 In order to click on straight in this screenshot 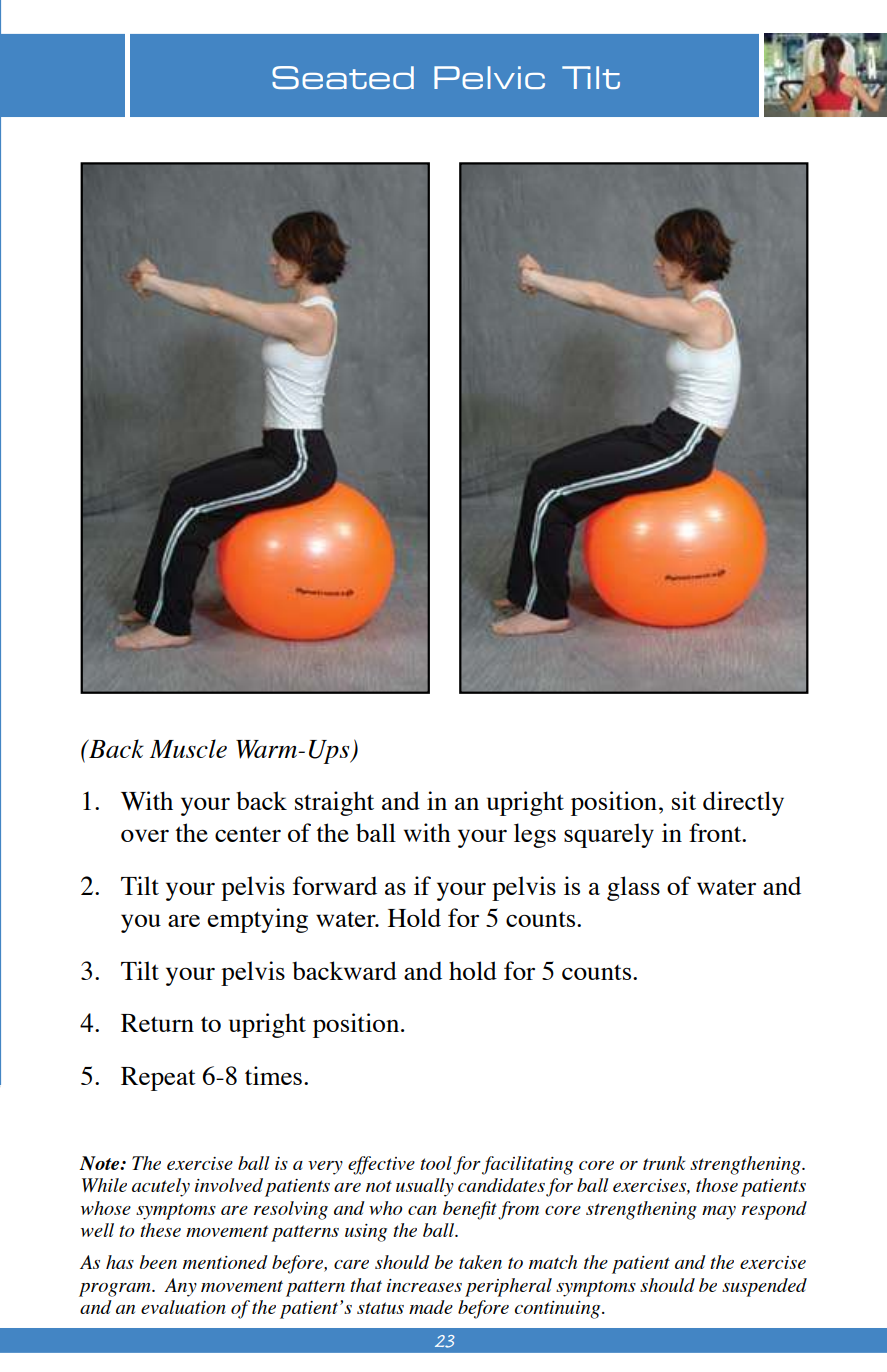, I will do `click(334, 803)`.
